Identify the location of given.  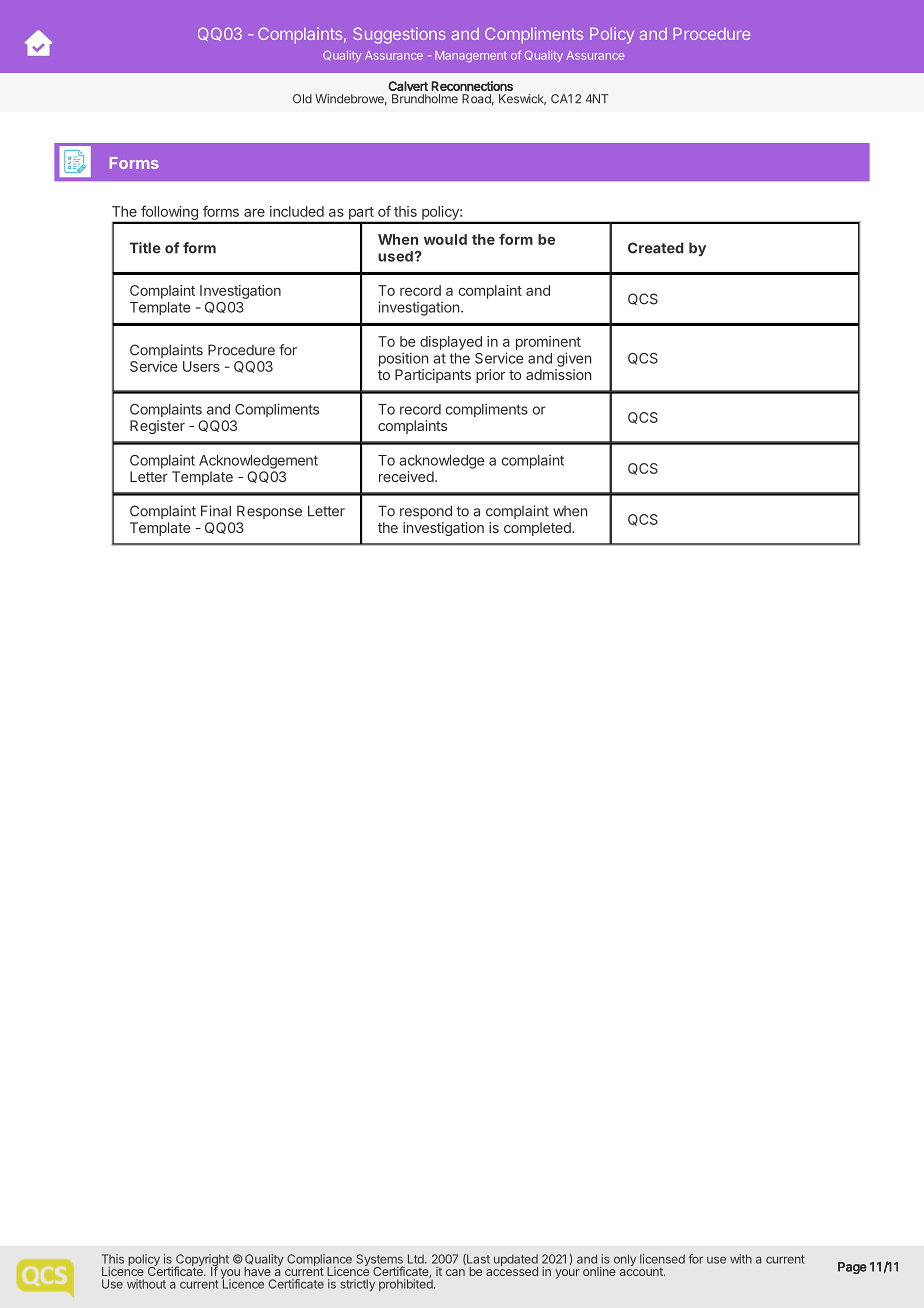
(574, 359).
